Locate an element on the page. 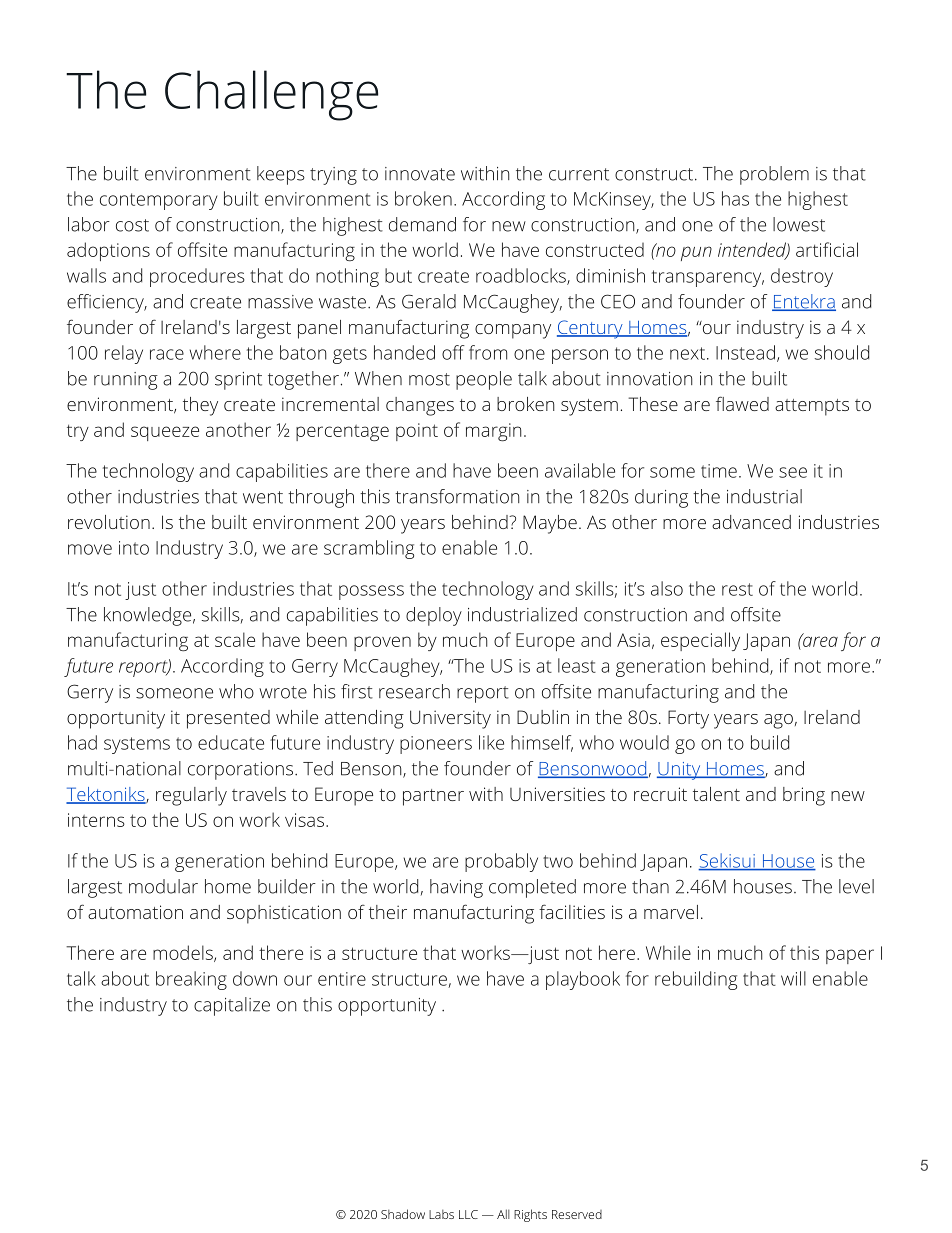 This image has width=952, height=1233. innovate is located at coordinates (420, 174).
